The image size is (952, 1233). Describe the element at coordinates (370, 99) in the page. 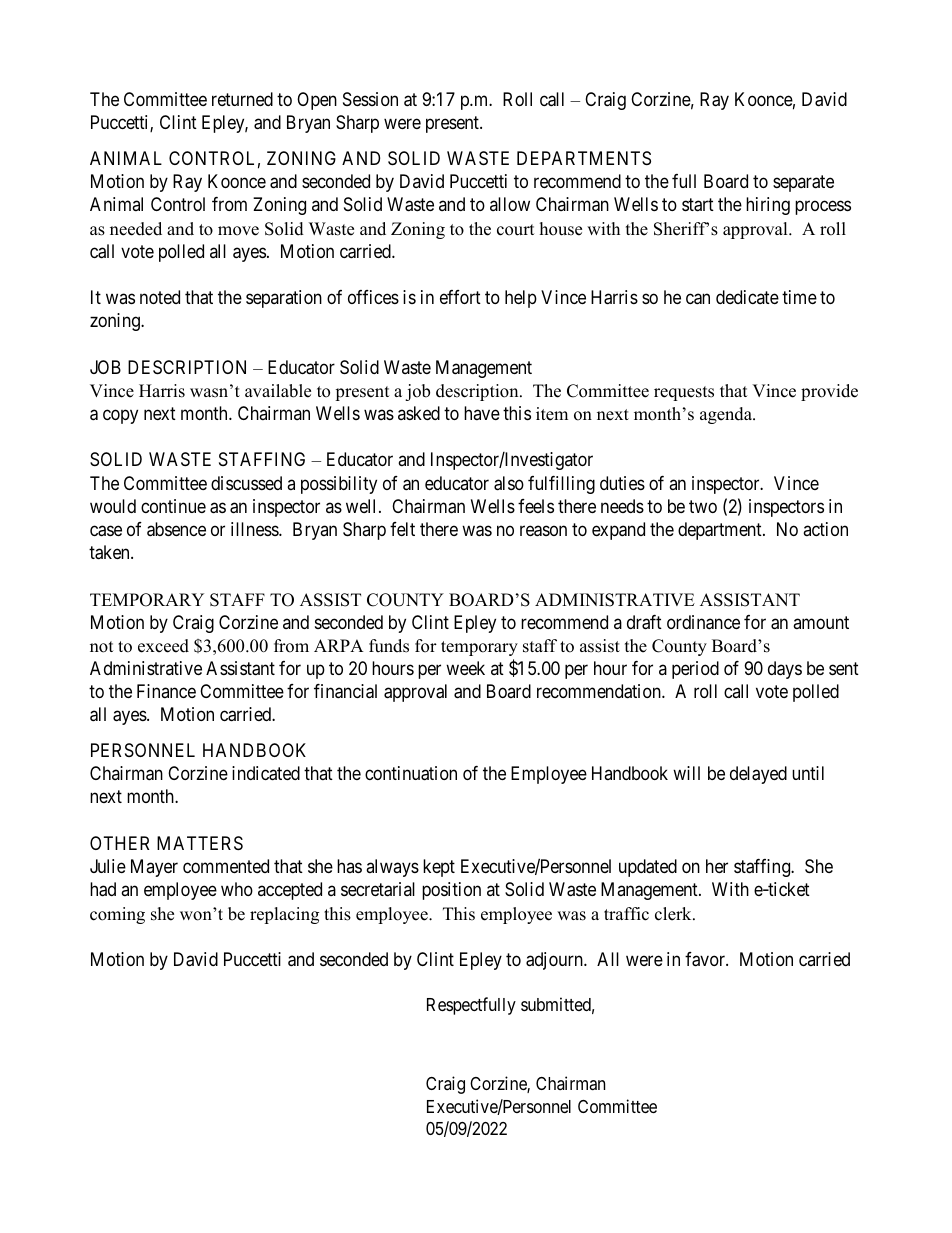

I see `Session` at that location.
